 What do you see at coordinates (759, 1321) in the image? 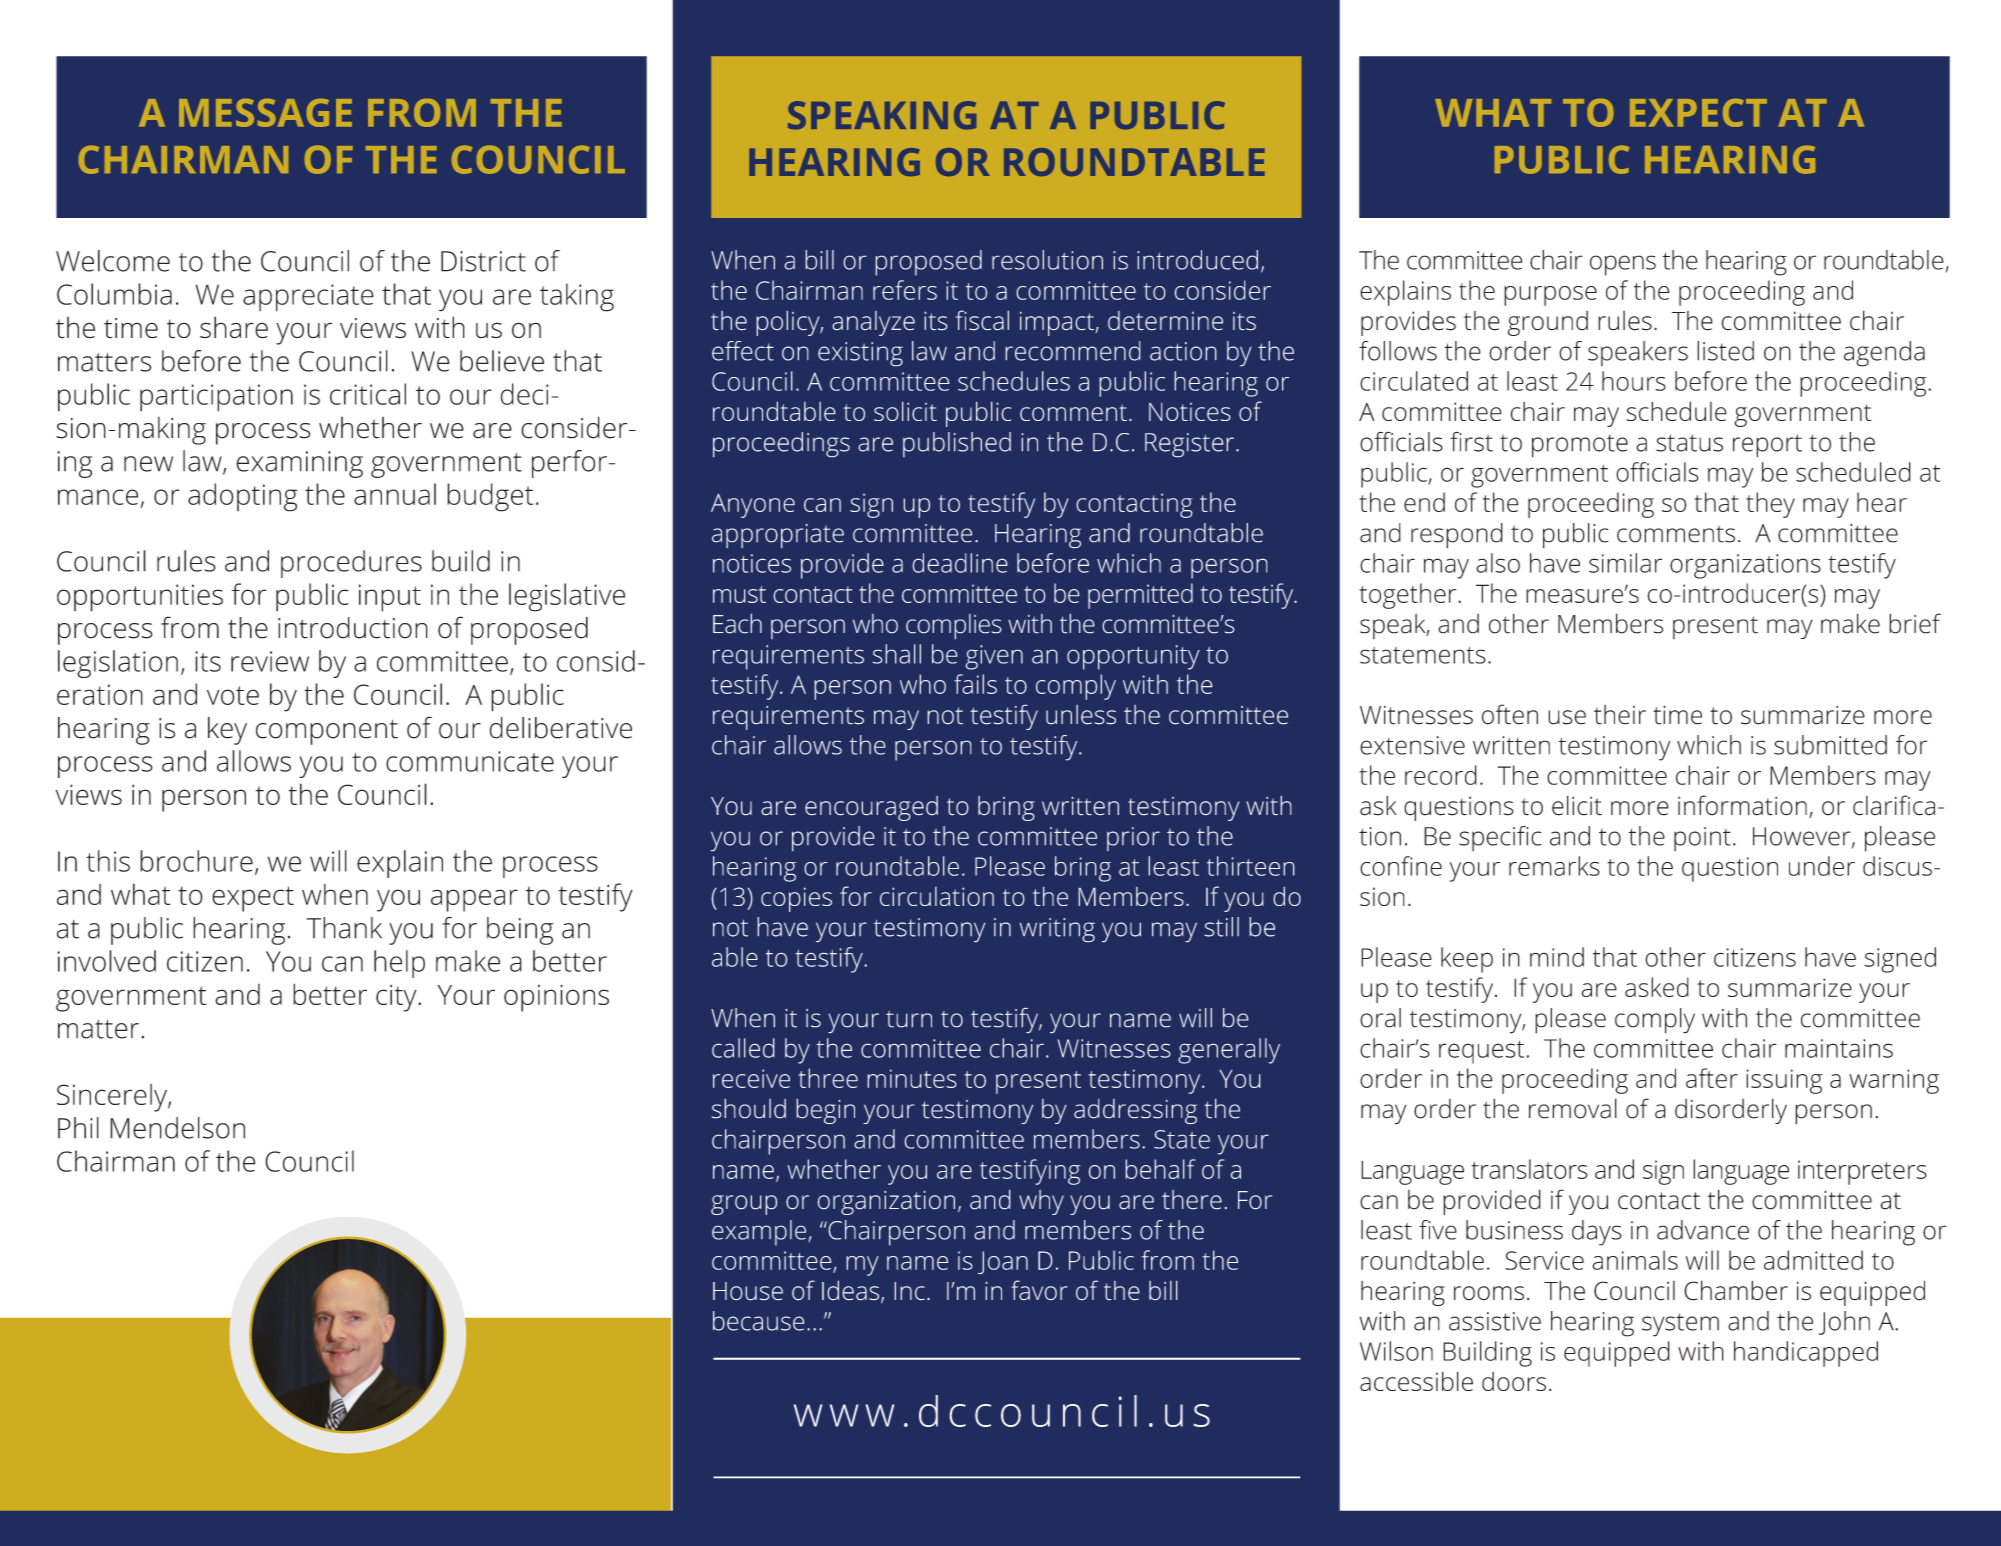
I see `because` at bounding box center [759, 1321].
